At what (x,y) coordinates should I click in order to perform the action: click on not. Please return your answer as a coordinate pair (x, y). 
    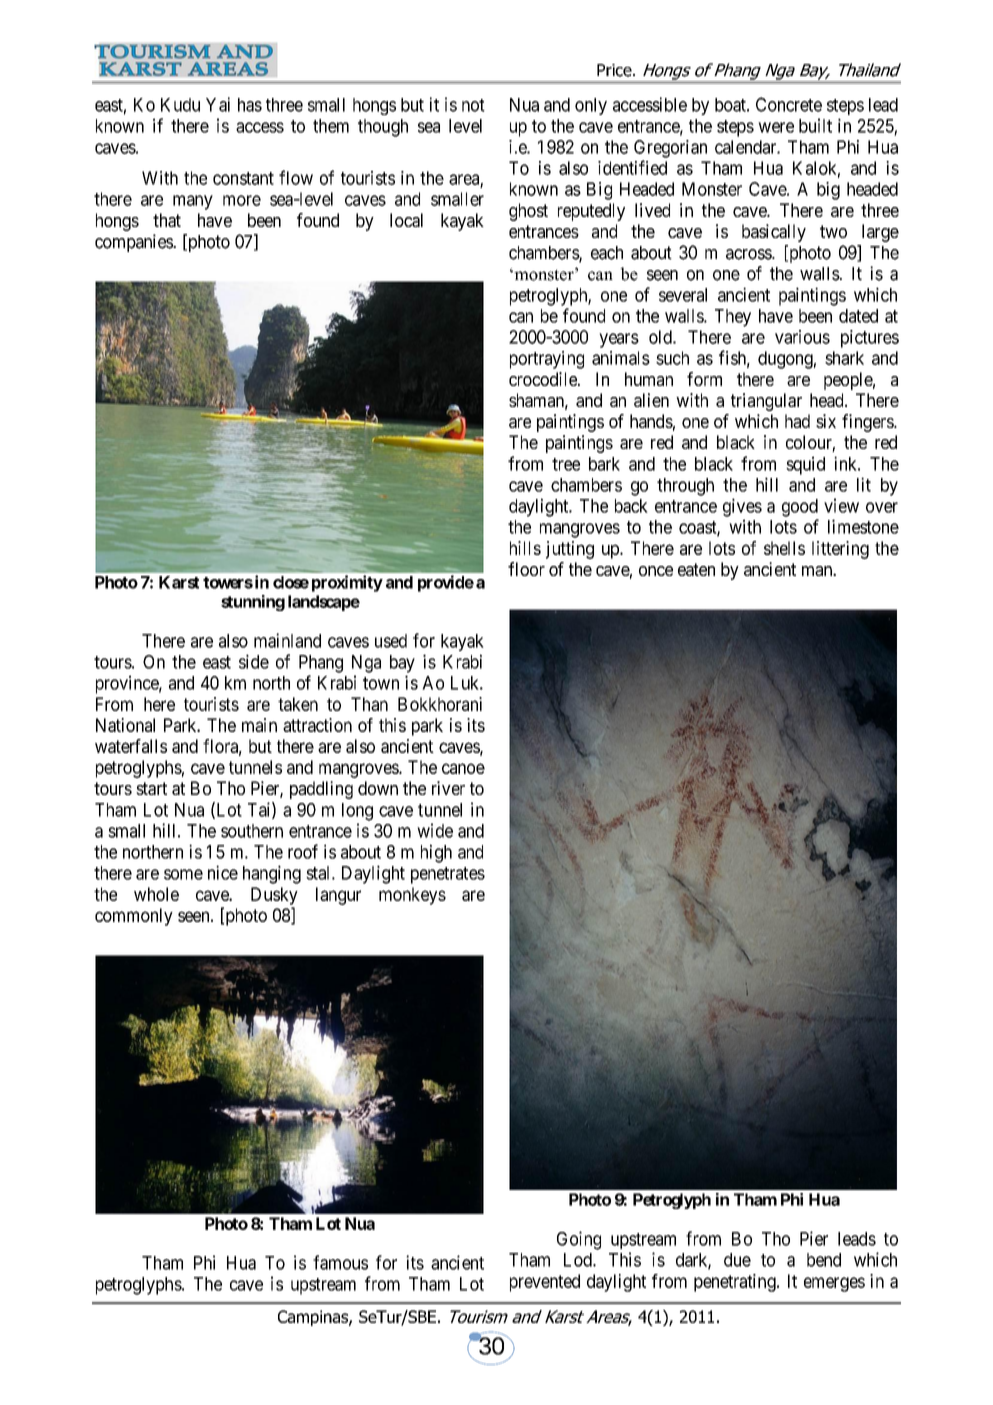
    Looking at the image, I should click on (473, 105).
